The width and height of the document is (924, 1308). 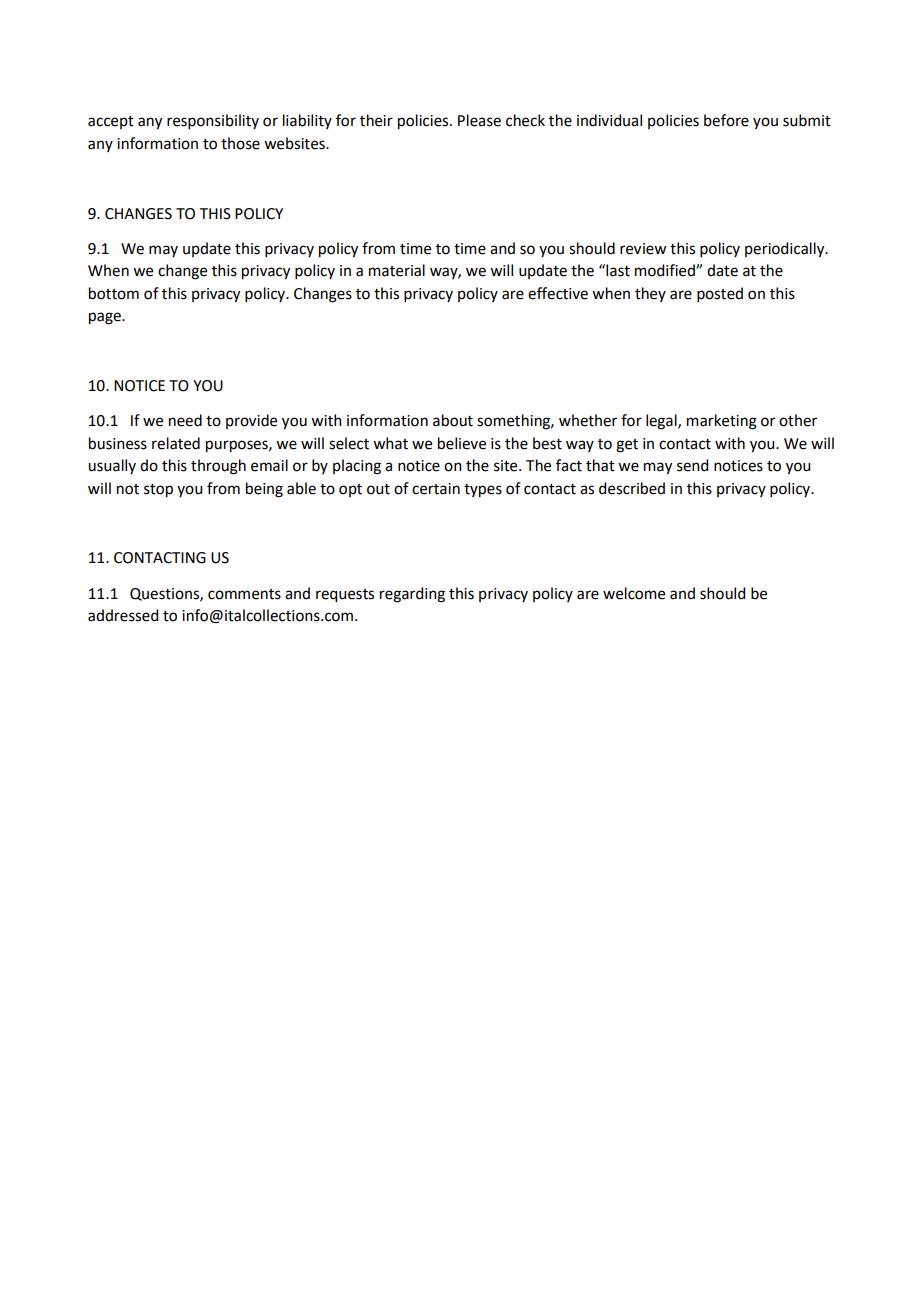 What do you see at coordinates (786, 250) in the document?
I see `periodically` at bounding box center [786, 250].
